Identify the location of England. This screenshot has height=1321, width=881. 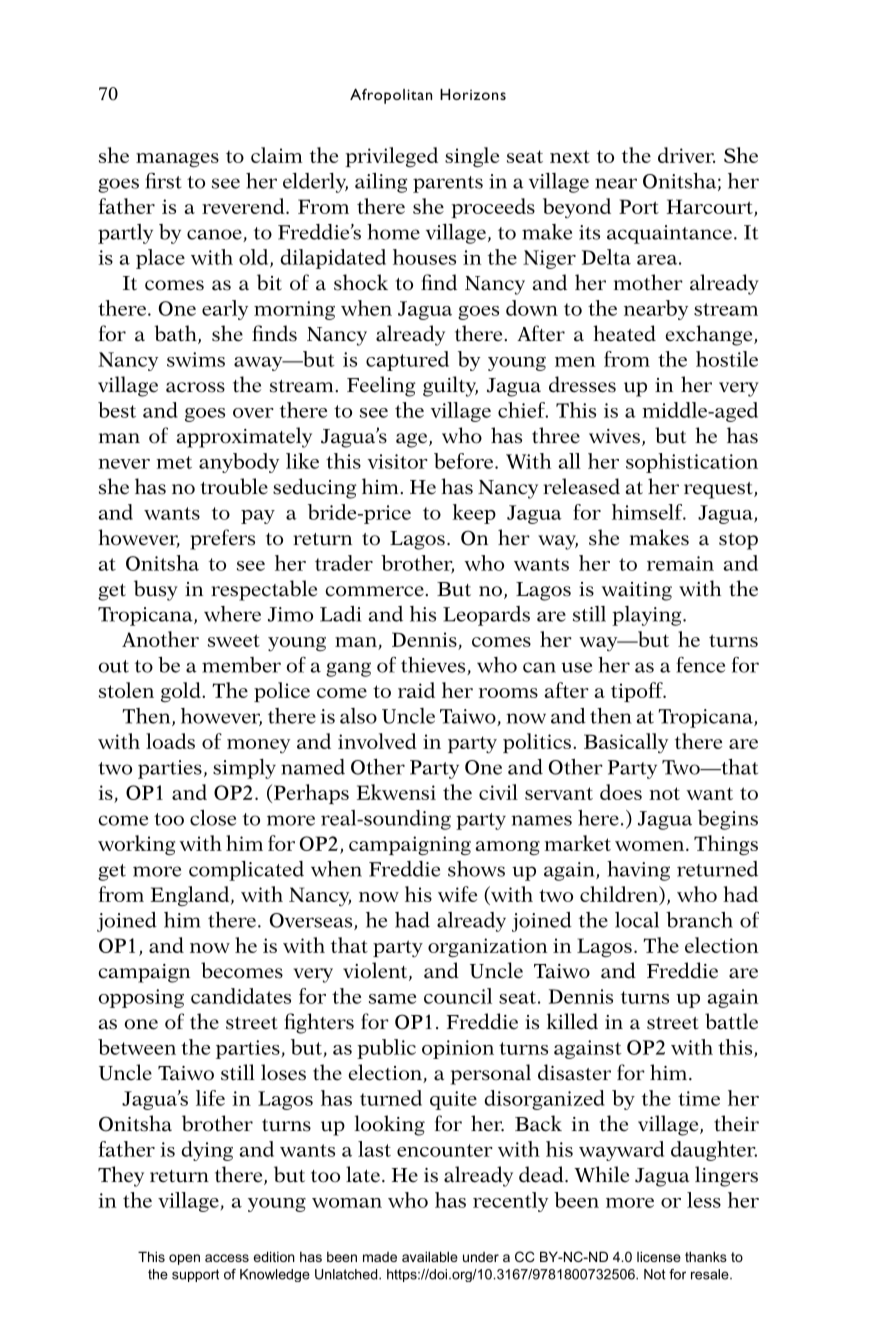
(191, 896).
